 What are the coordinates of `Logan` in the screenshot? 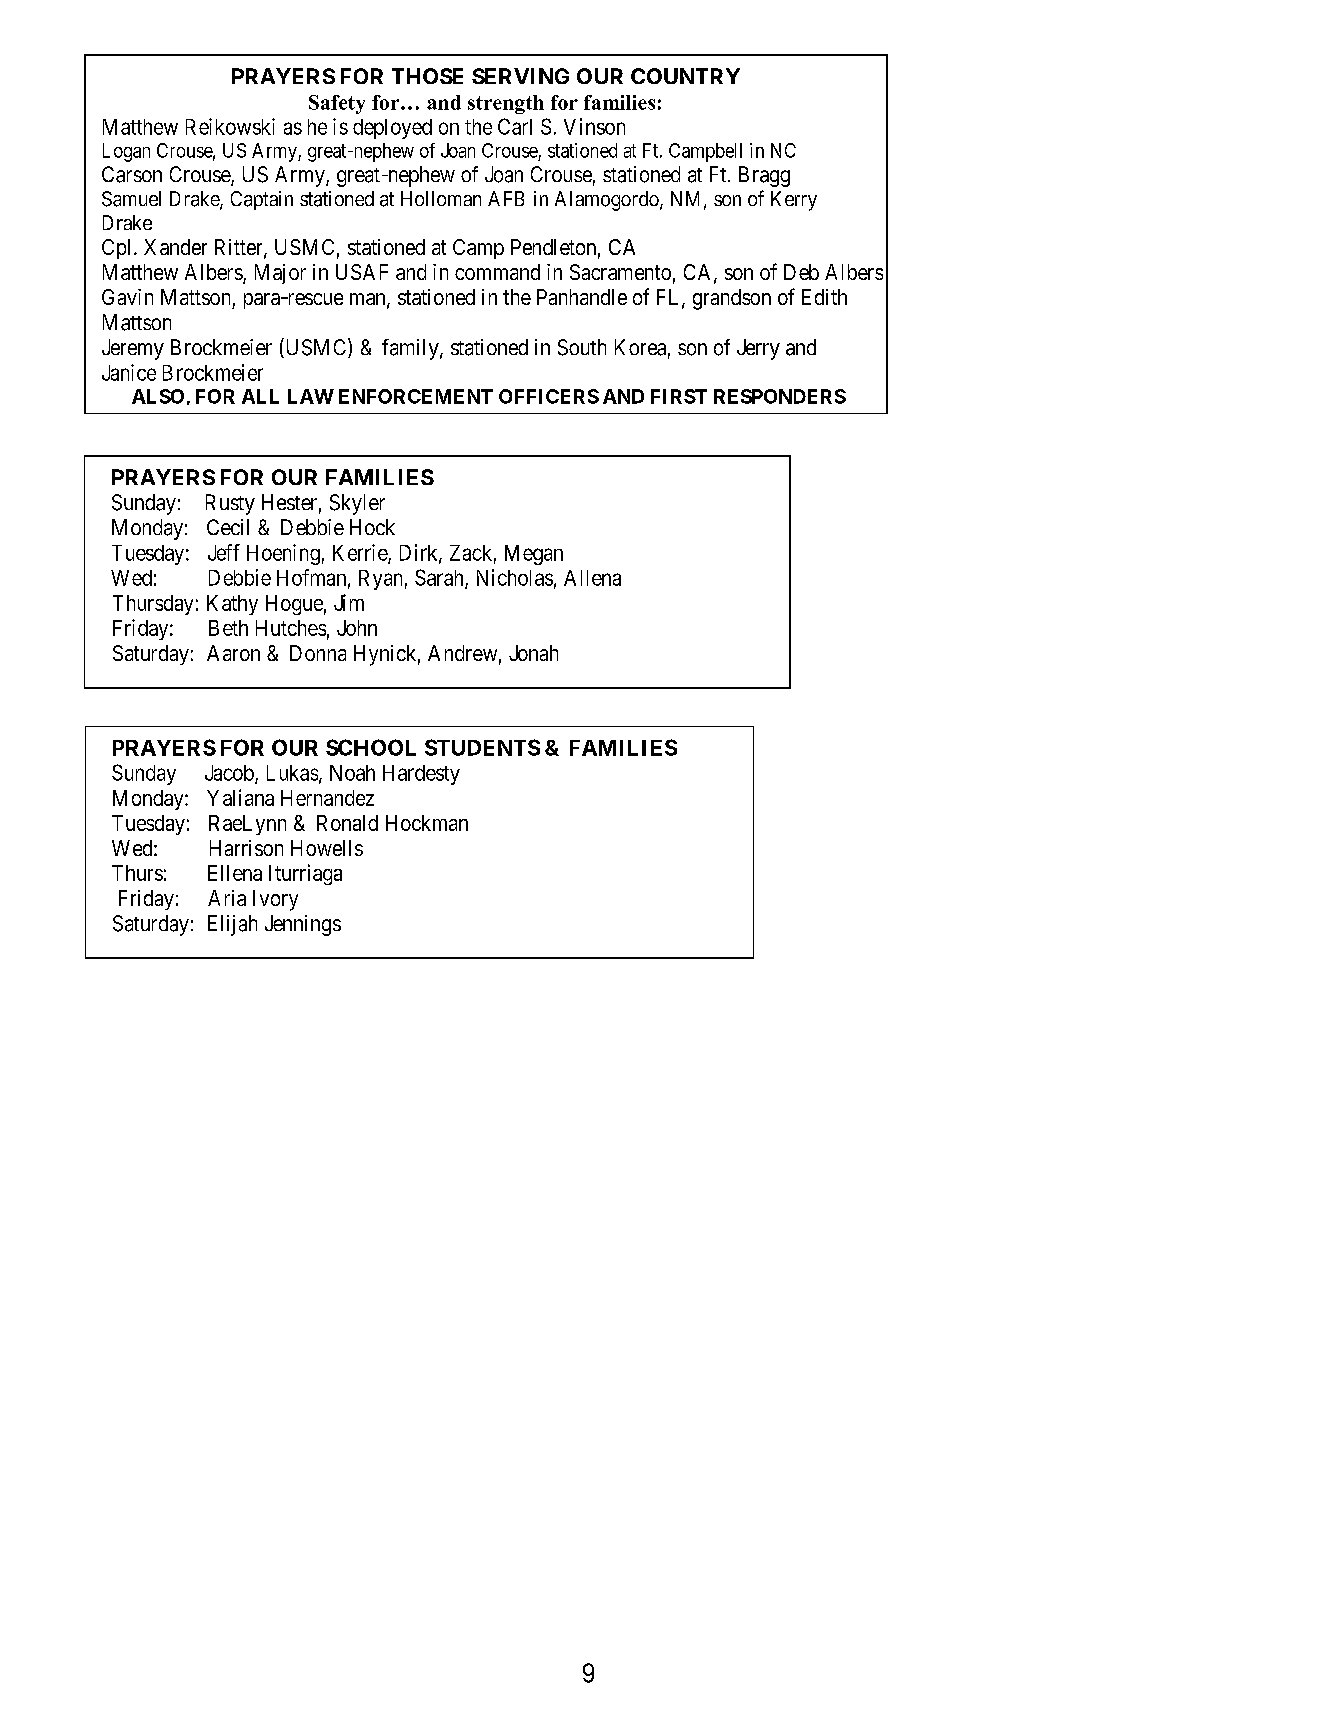 It's located at (126, 152).
